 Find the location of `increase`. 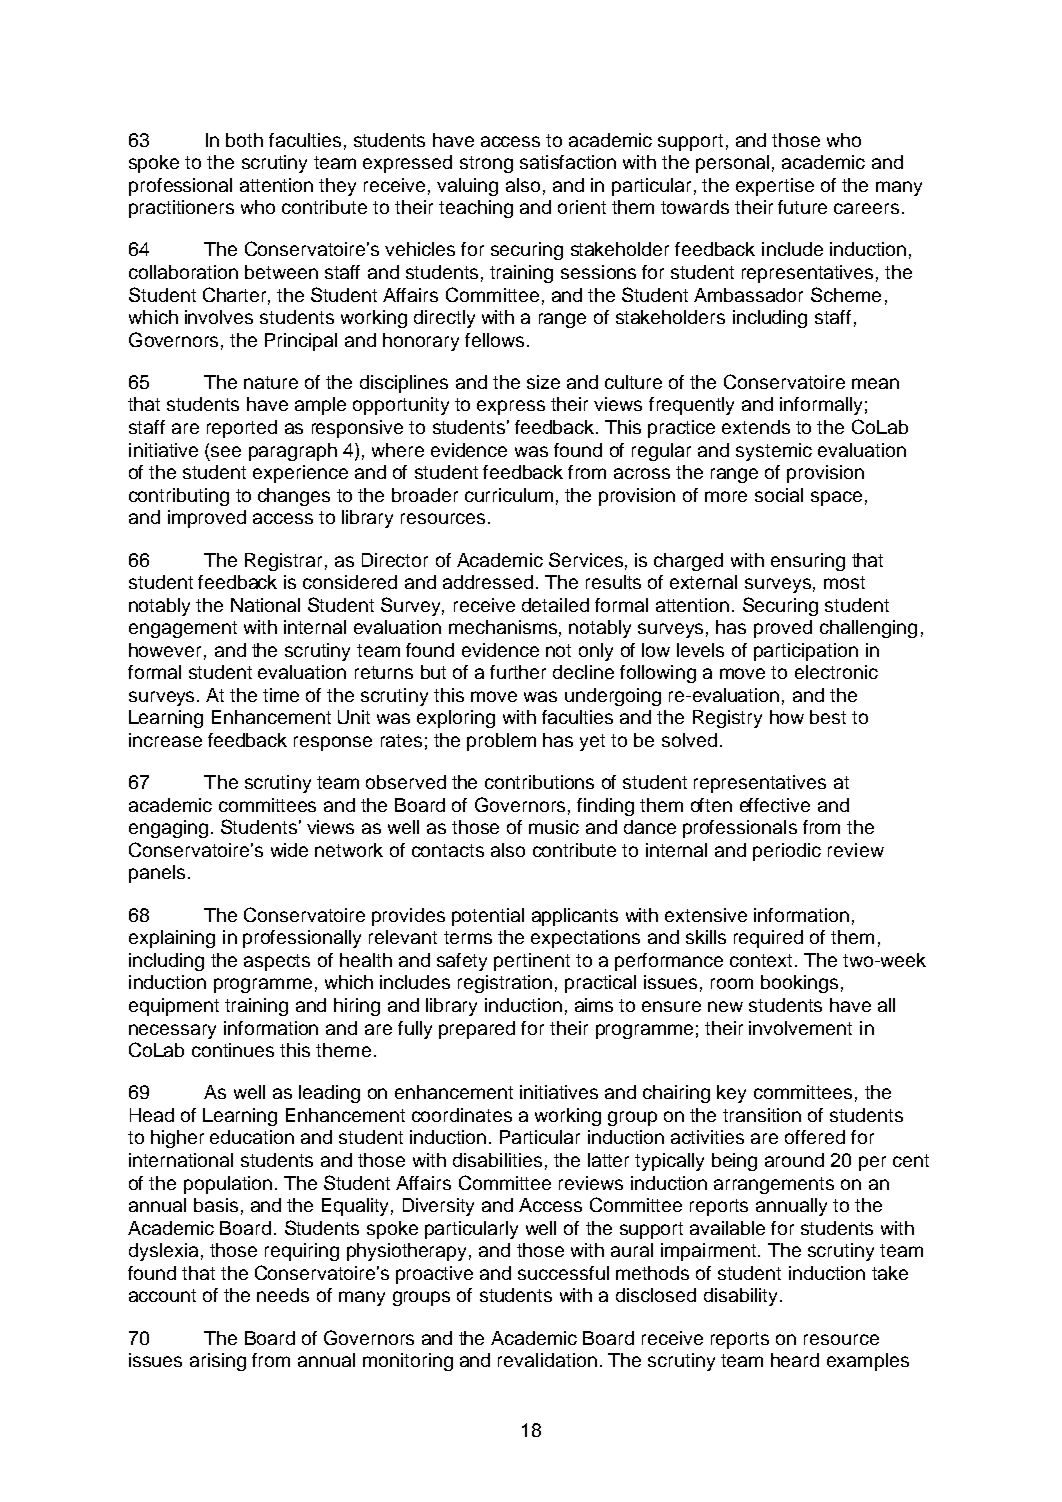

increase is located at coordinates (165, 740).
